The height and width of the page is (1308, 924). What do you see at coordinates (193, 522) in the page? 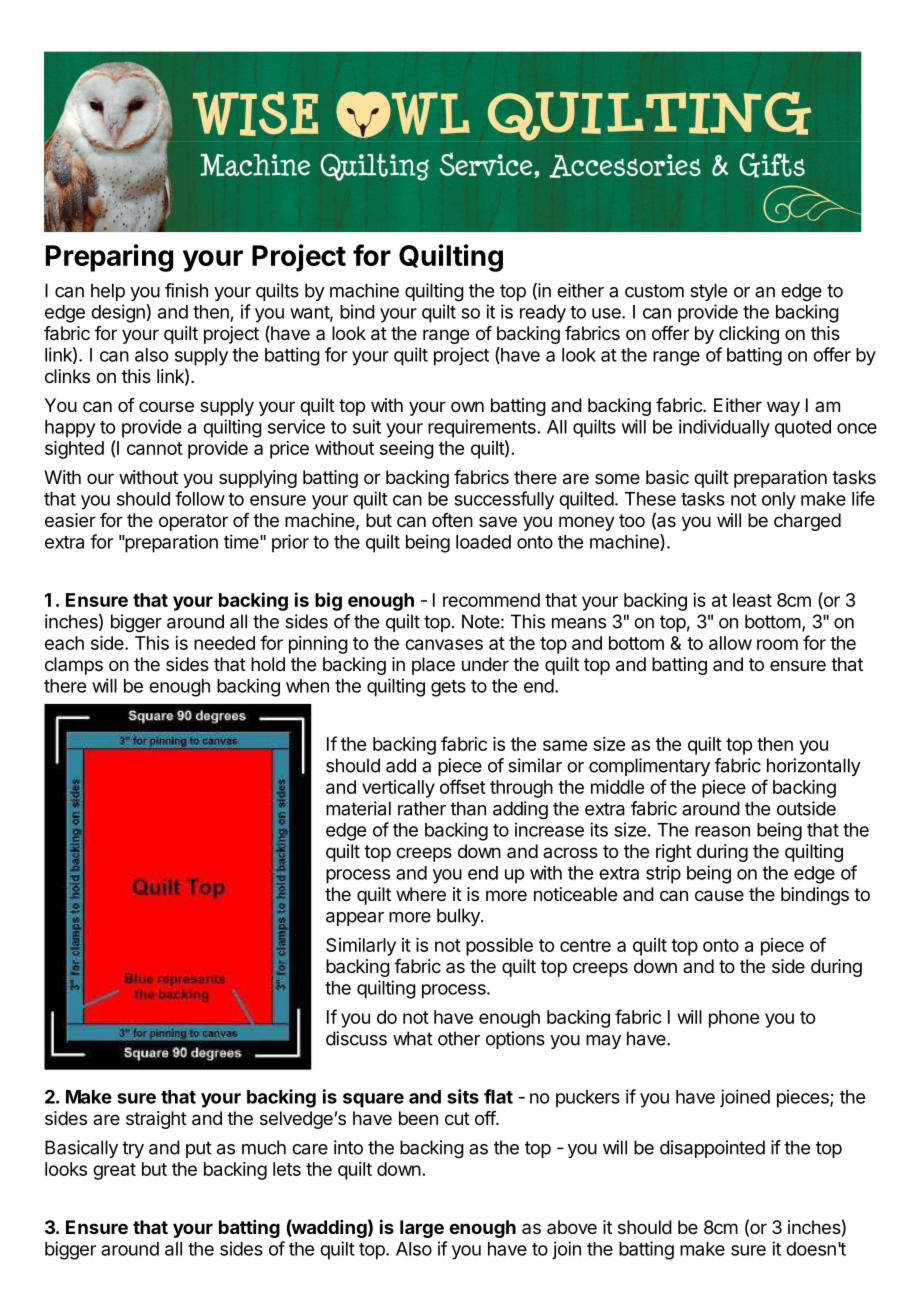
I see `operator` at bounding box center [193, 522].
